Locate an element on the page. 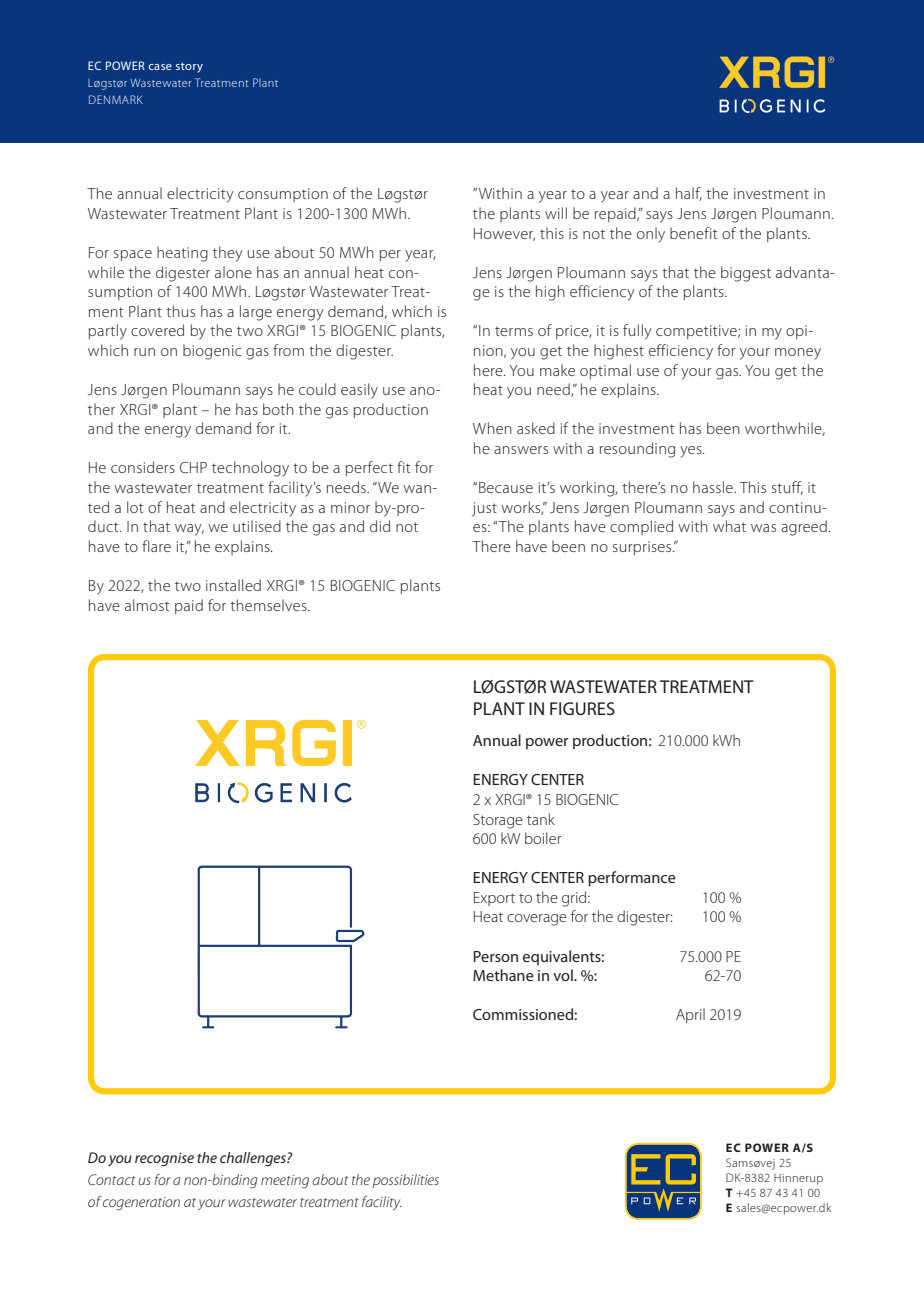 This image has width=924, height=1308. story is located at coordinates (189, 68).
